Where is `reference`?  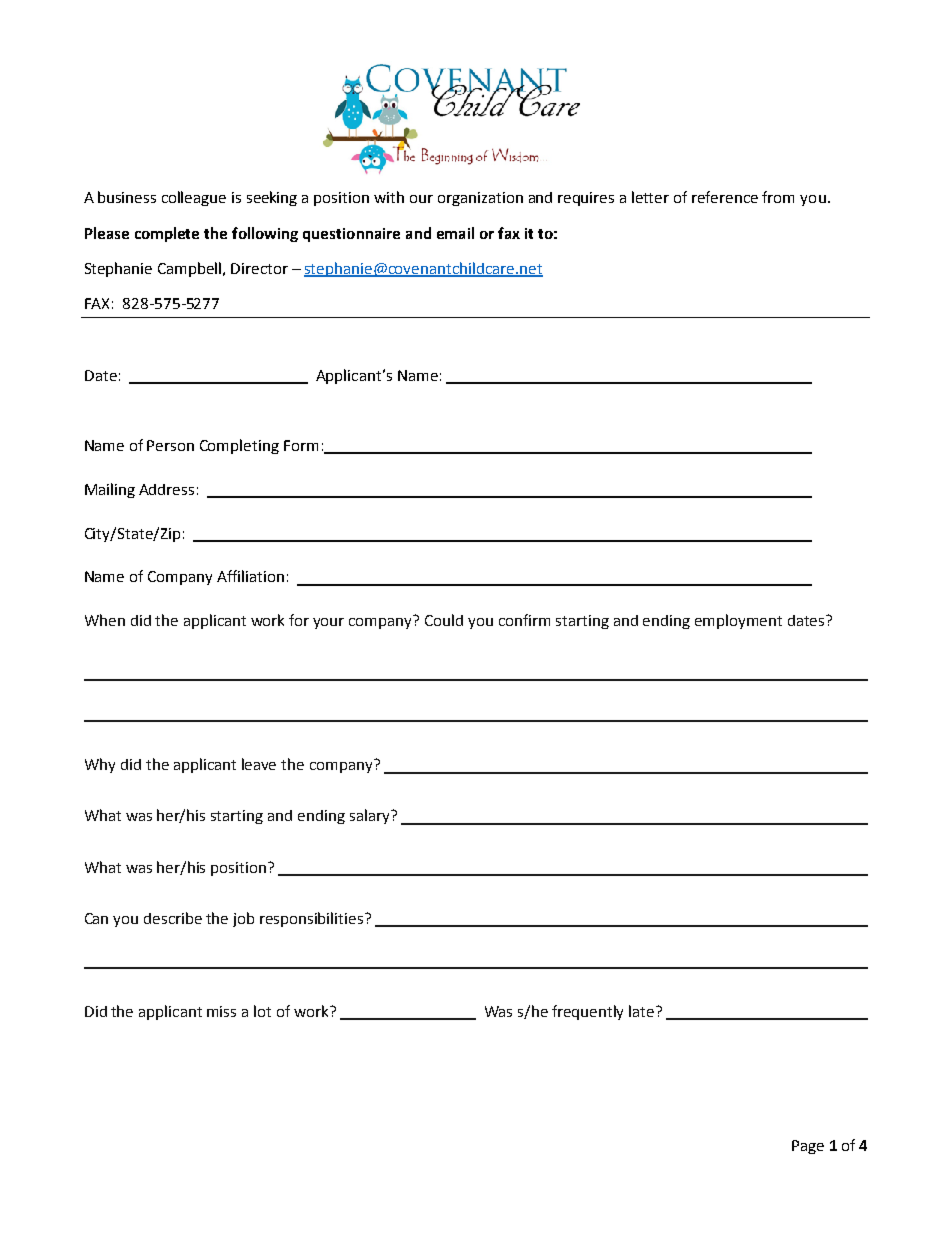 reference is located at coordinates (725, 197).
